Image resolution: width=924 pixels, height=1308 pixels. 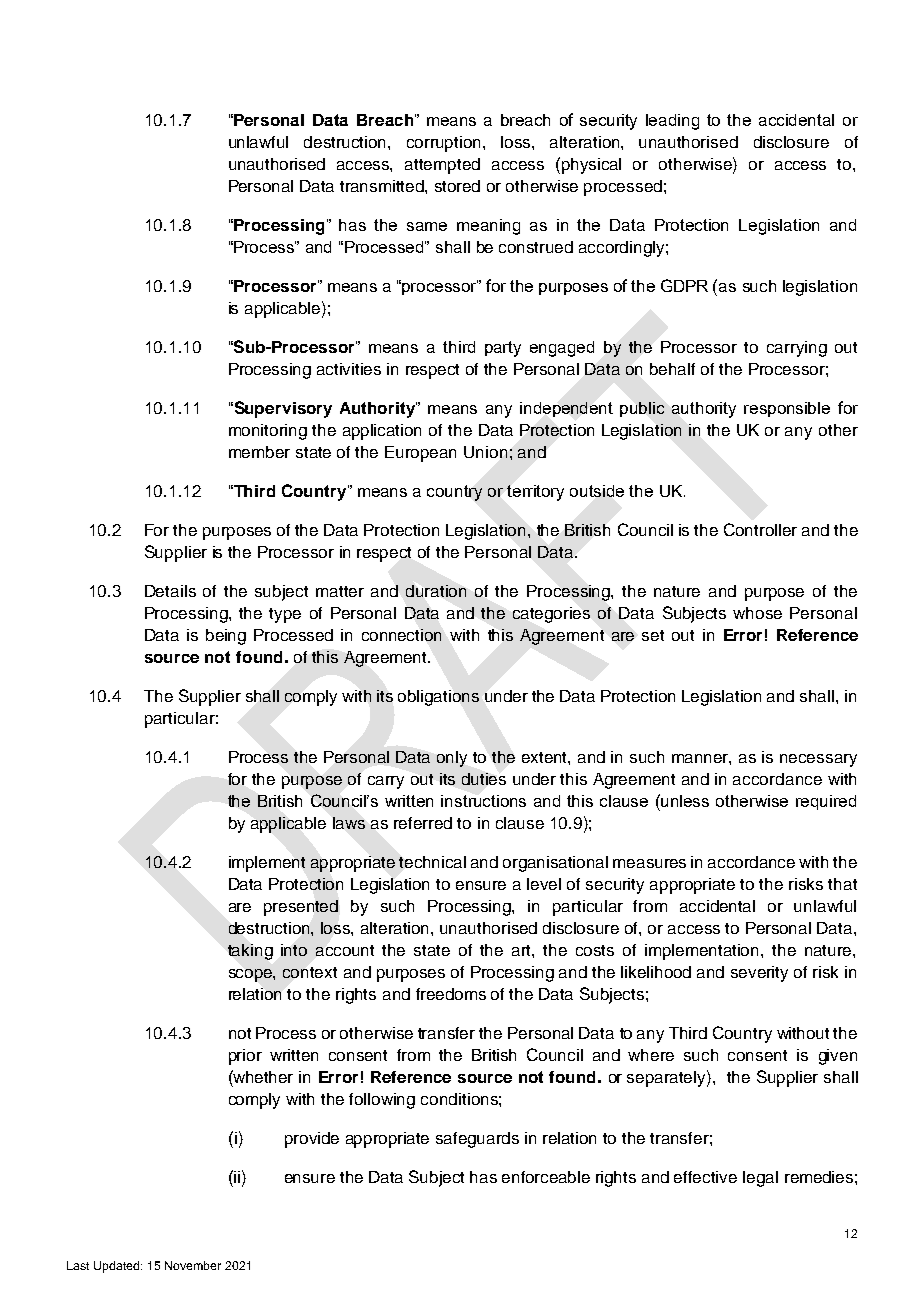 I want to click on Supervisory, so click(x=282, y=409).
